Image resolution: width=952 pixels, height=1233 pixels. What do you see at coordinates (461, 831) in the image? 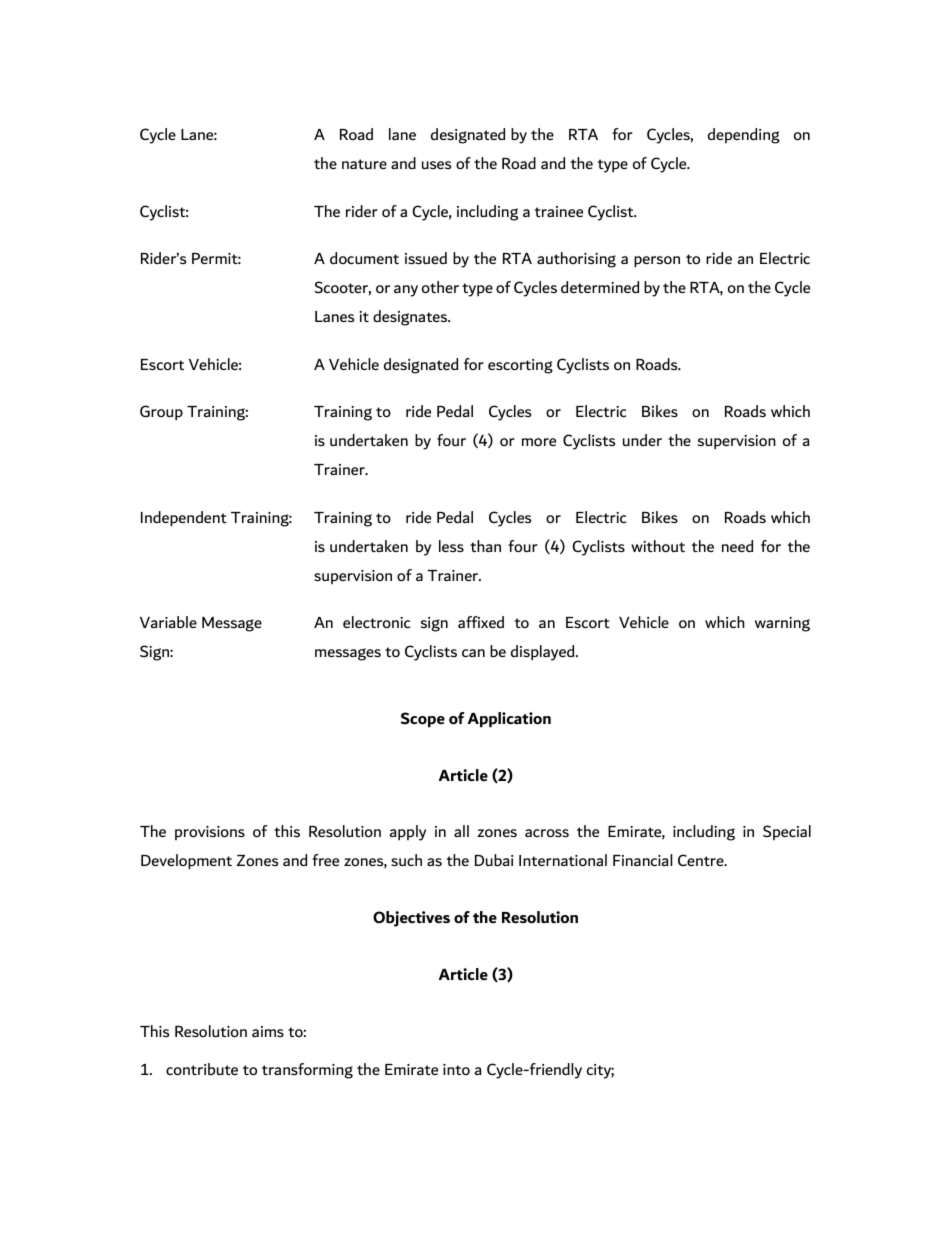
I see `all` at bounding box center [461, 831].
